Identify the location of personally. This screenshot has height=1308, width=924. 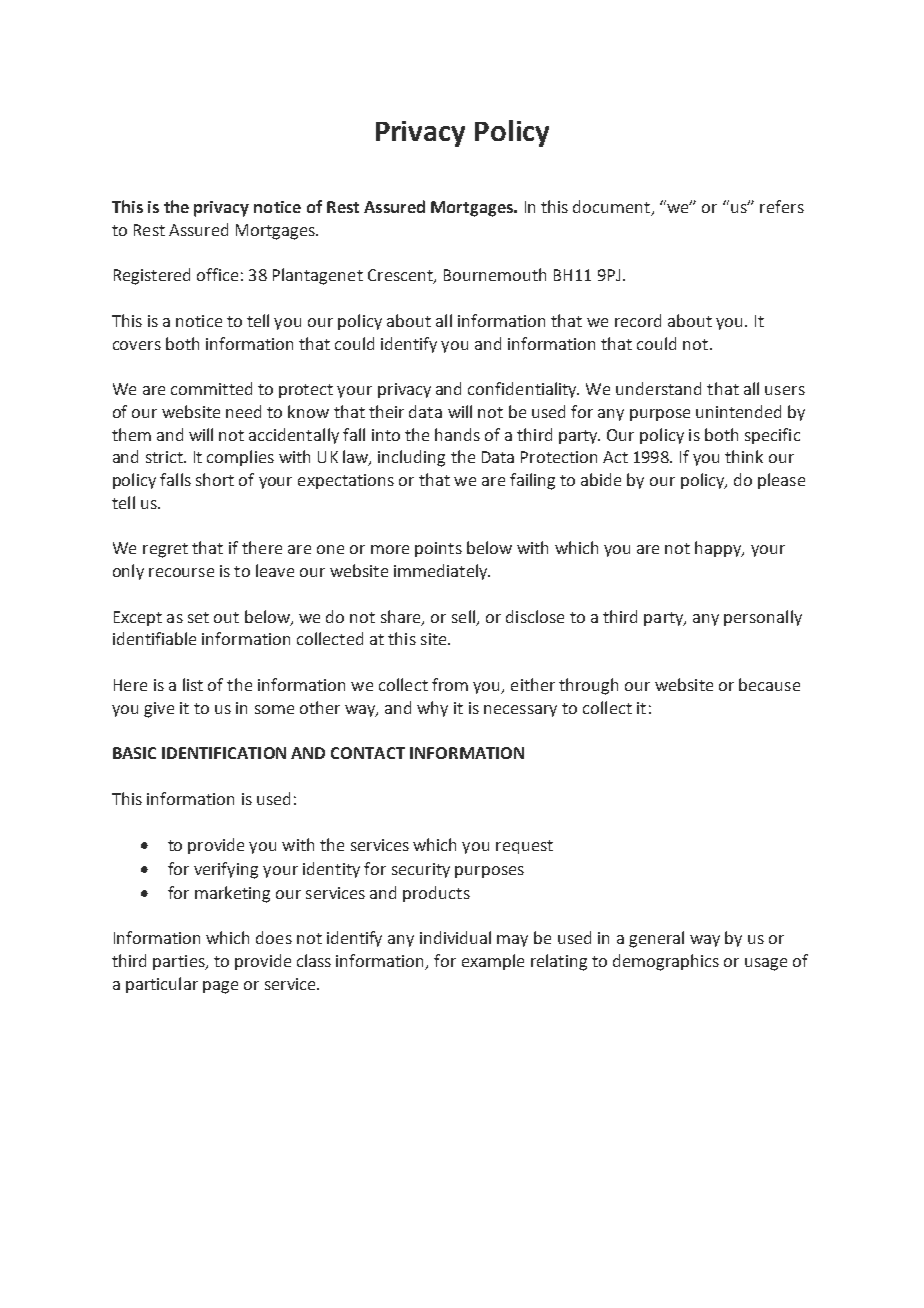
(763, 618).
